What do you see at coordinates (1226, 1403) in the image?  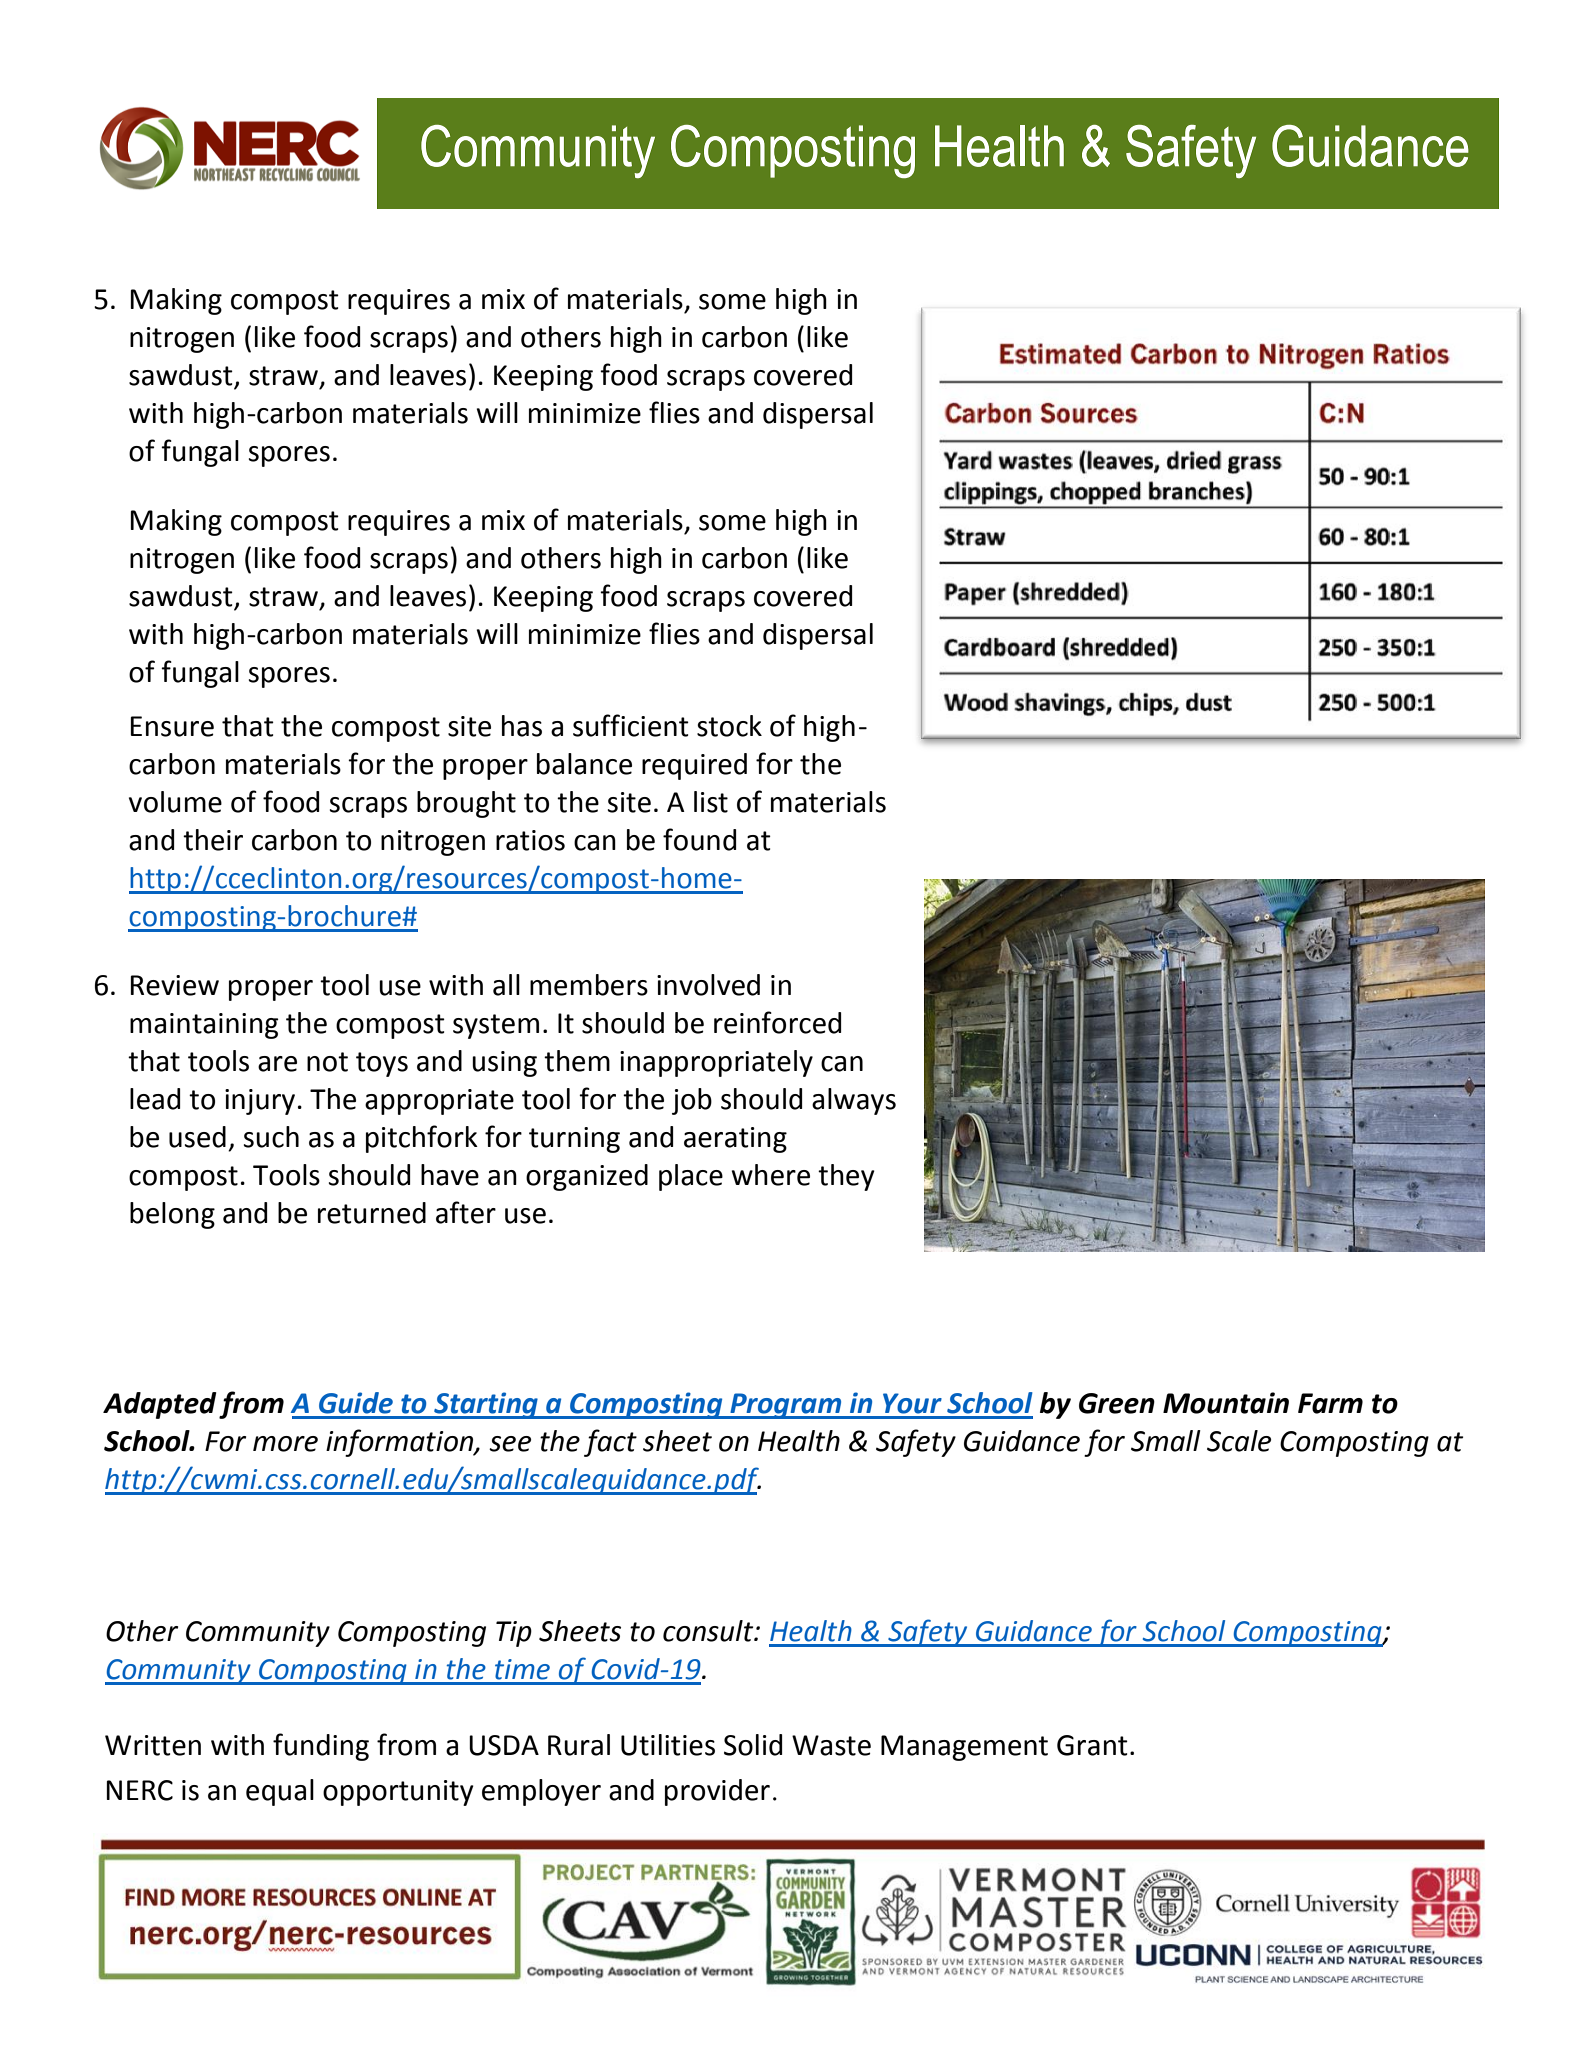 I see `Mountain` at bounding box center [1226, 1403].
